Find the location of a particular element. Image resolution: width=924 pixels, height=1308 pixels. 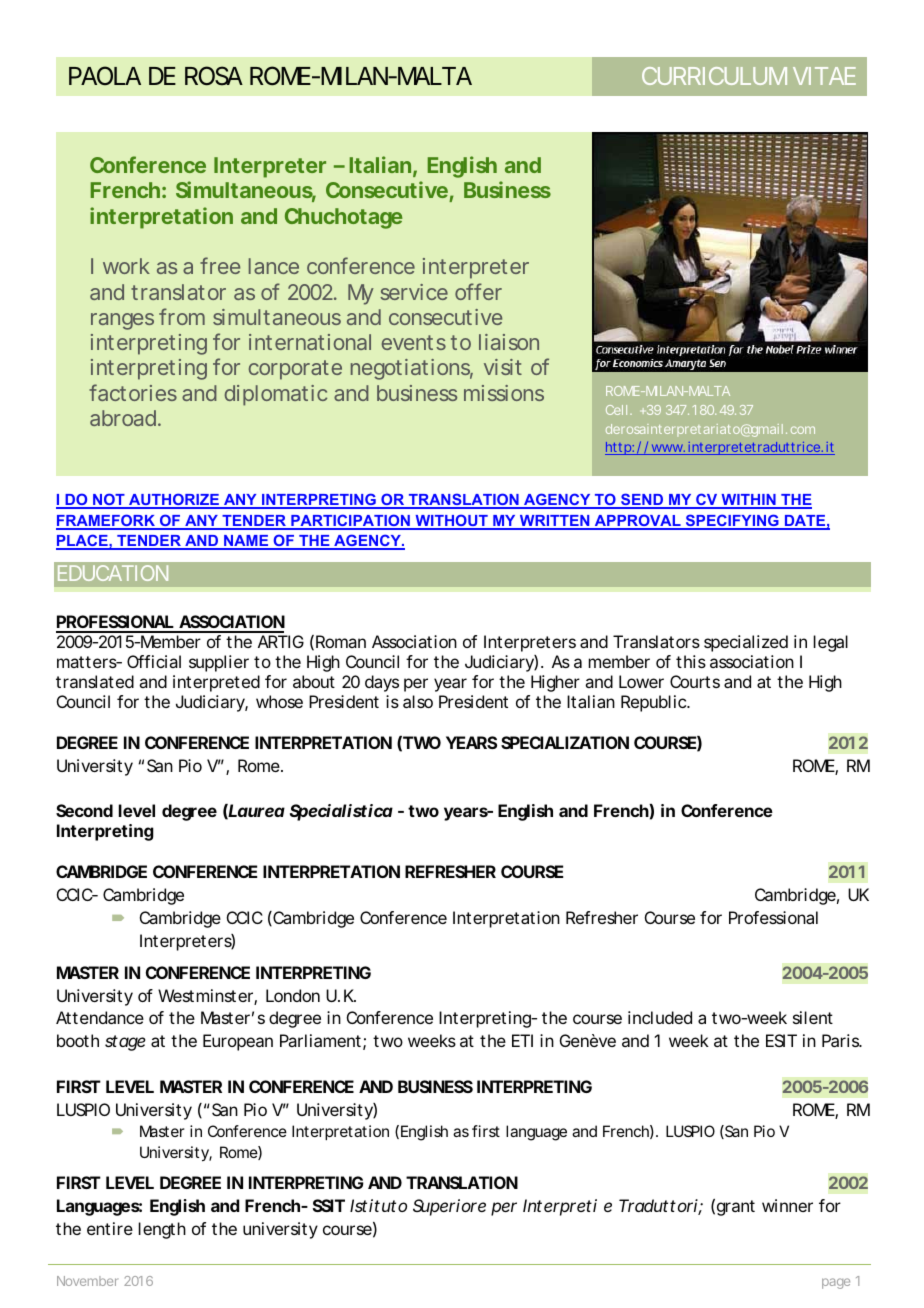

length is located at coordinates (162, 1230).
